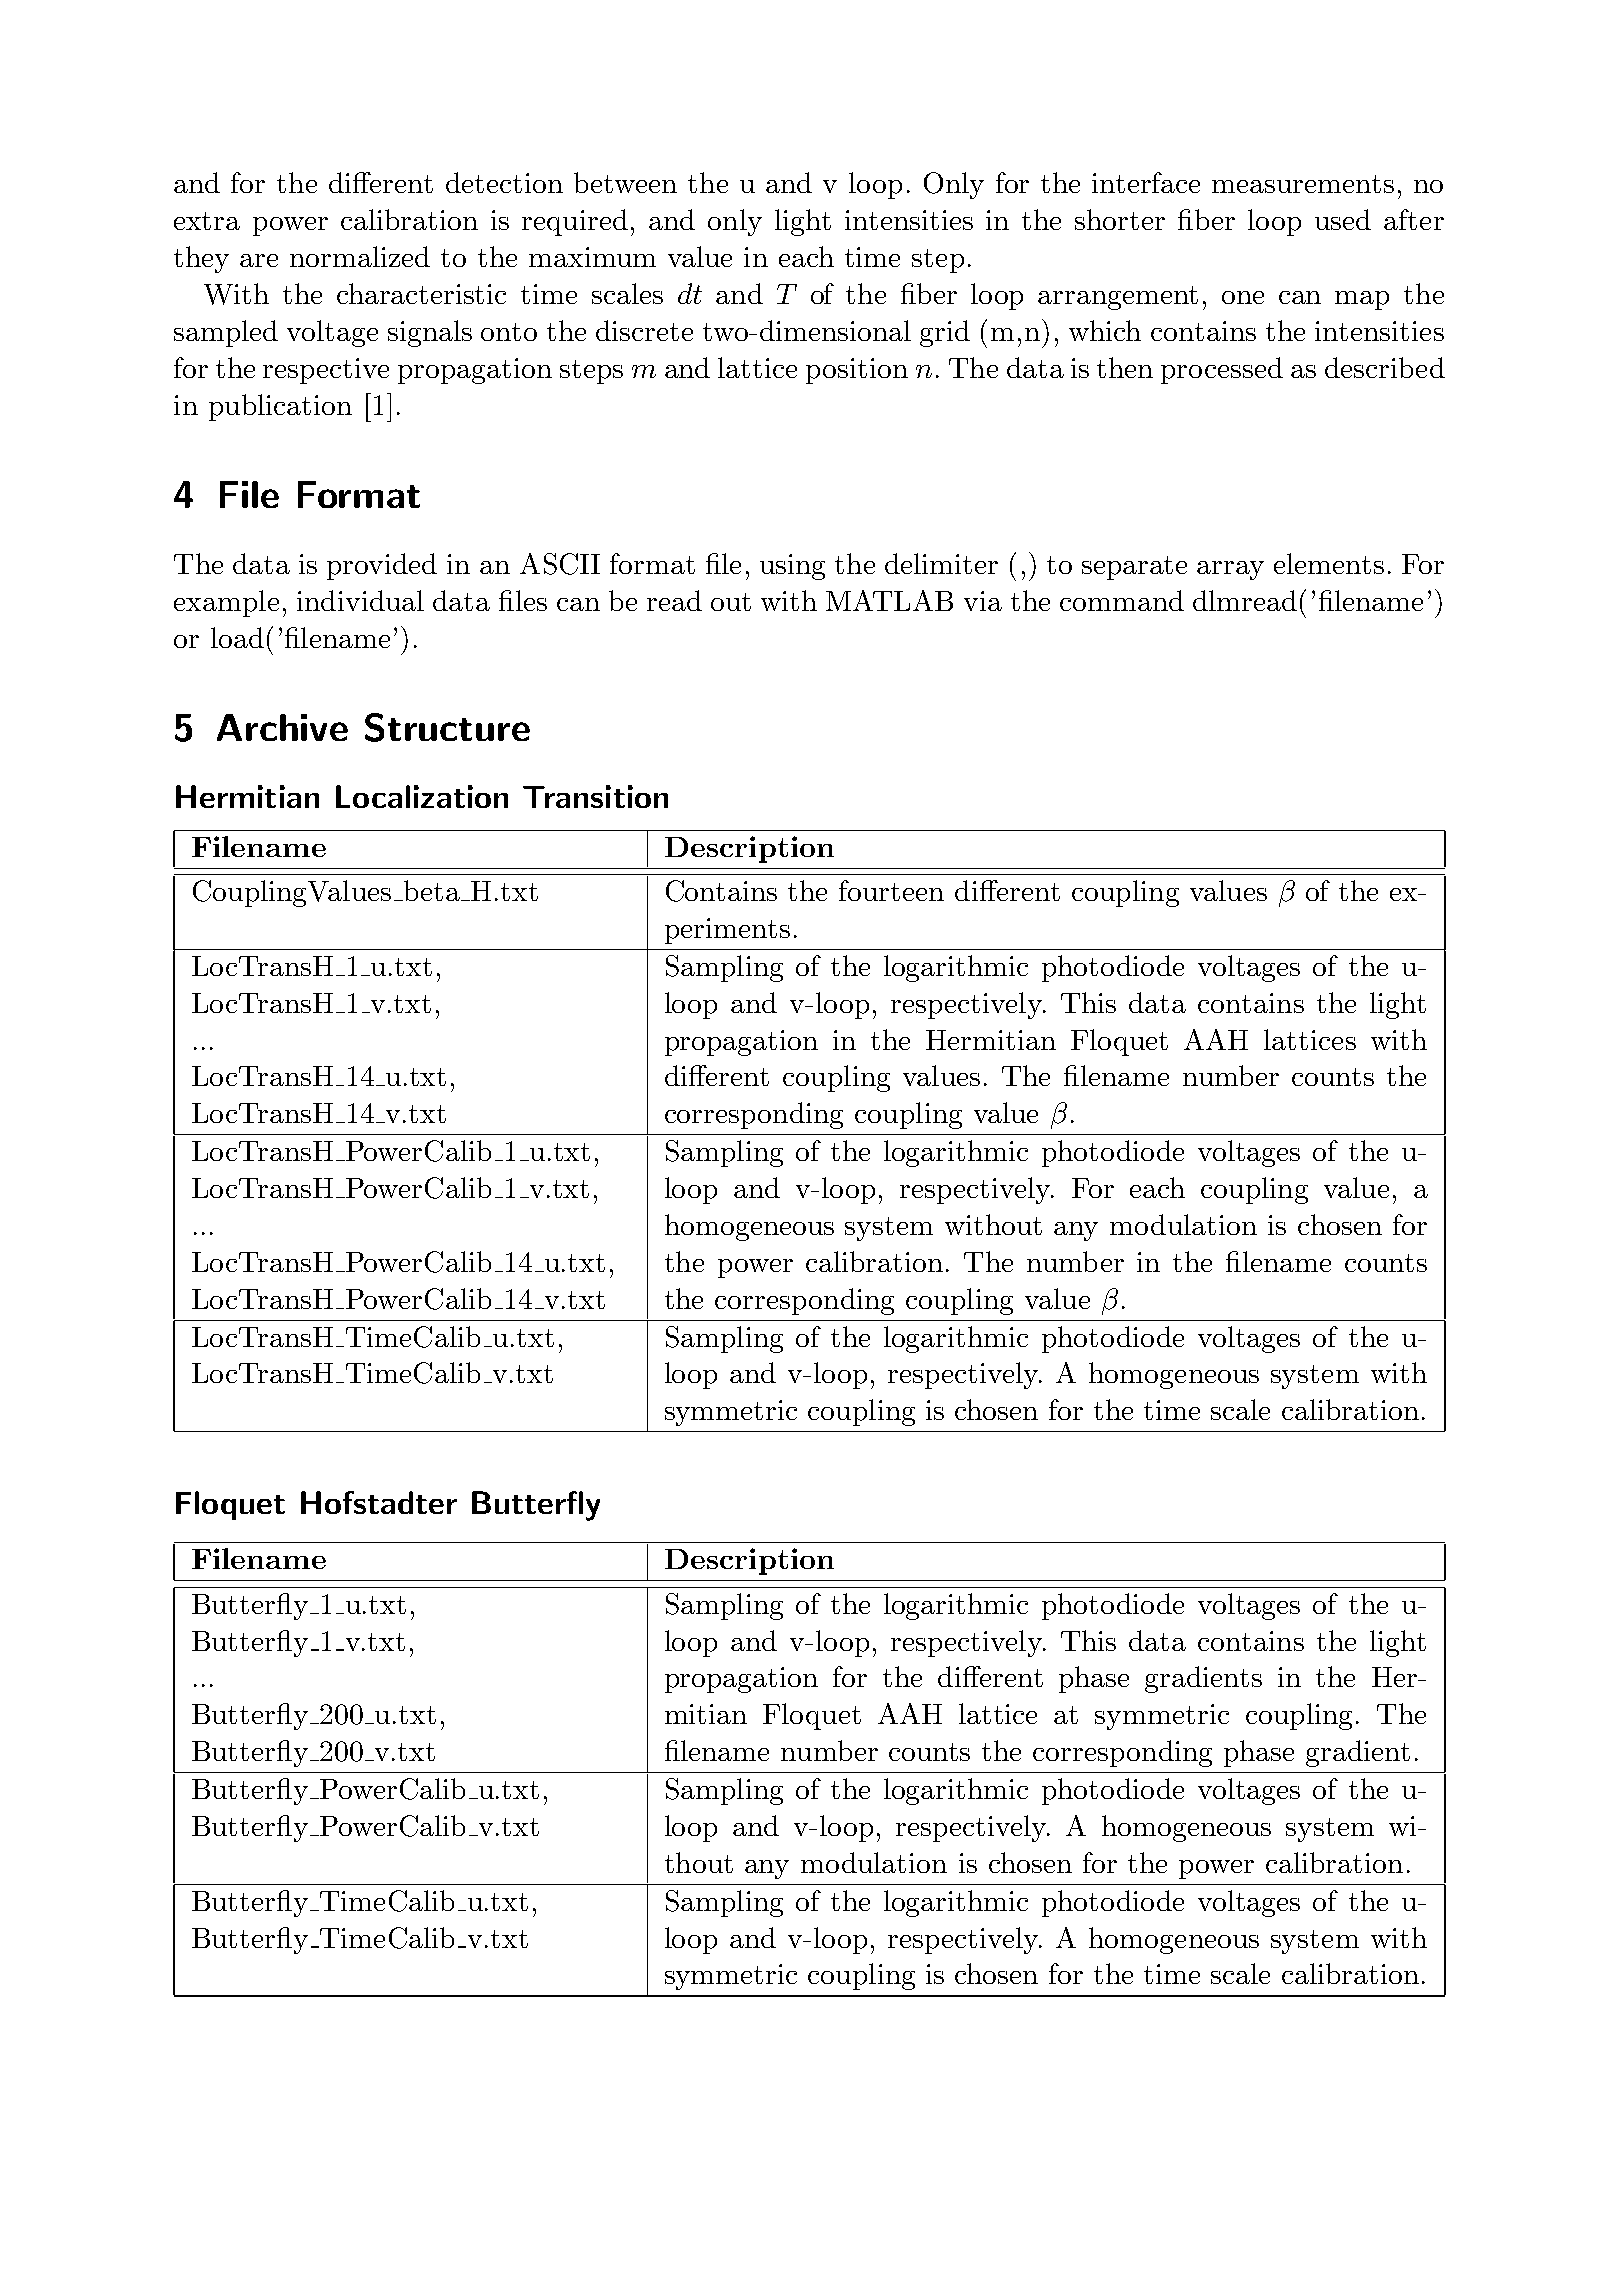 The height and width of the image is (2290, 1619). I want to click on beta, so click(431, 890).
